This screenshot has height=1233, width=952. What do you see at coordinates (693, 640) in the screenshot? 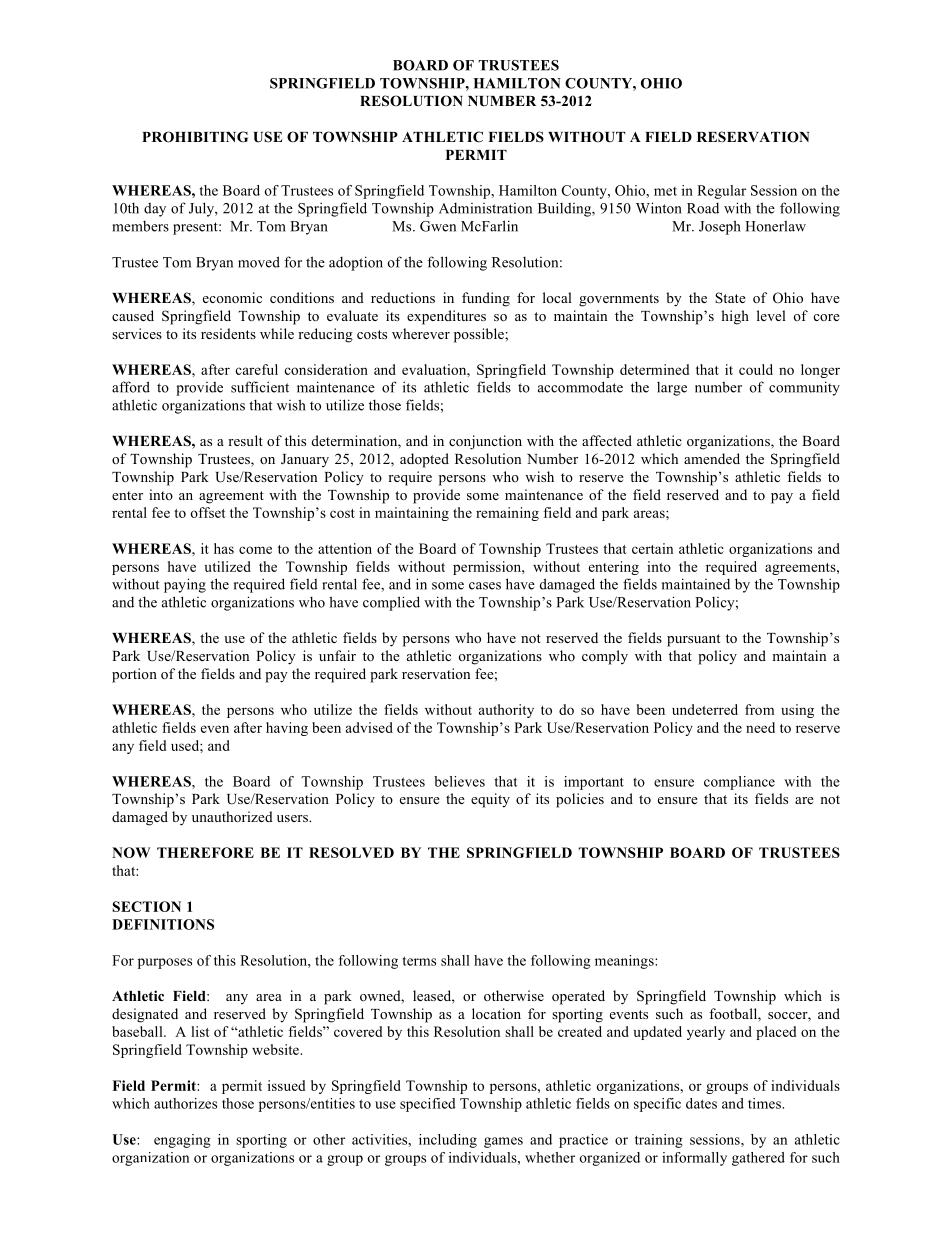
I see `pursuant` at bounding box center [693, 640].
